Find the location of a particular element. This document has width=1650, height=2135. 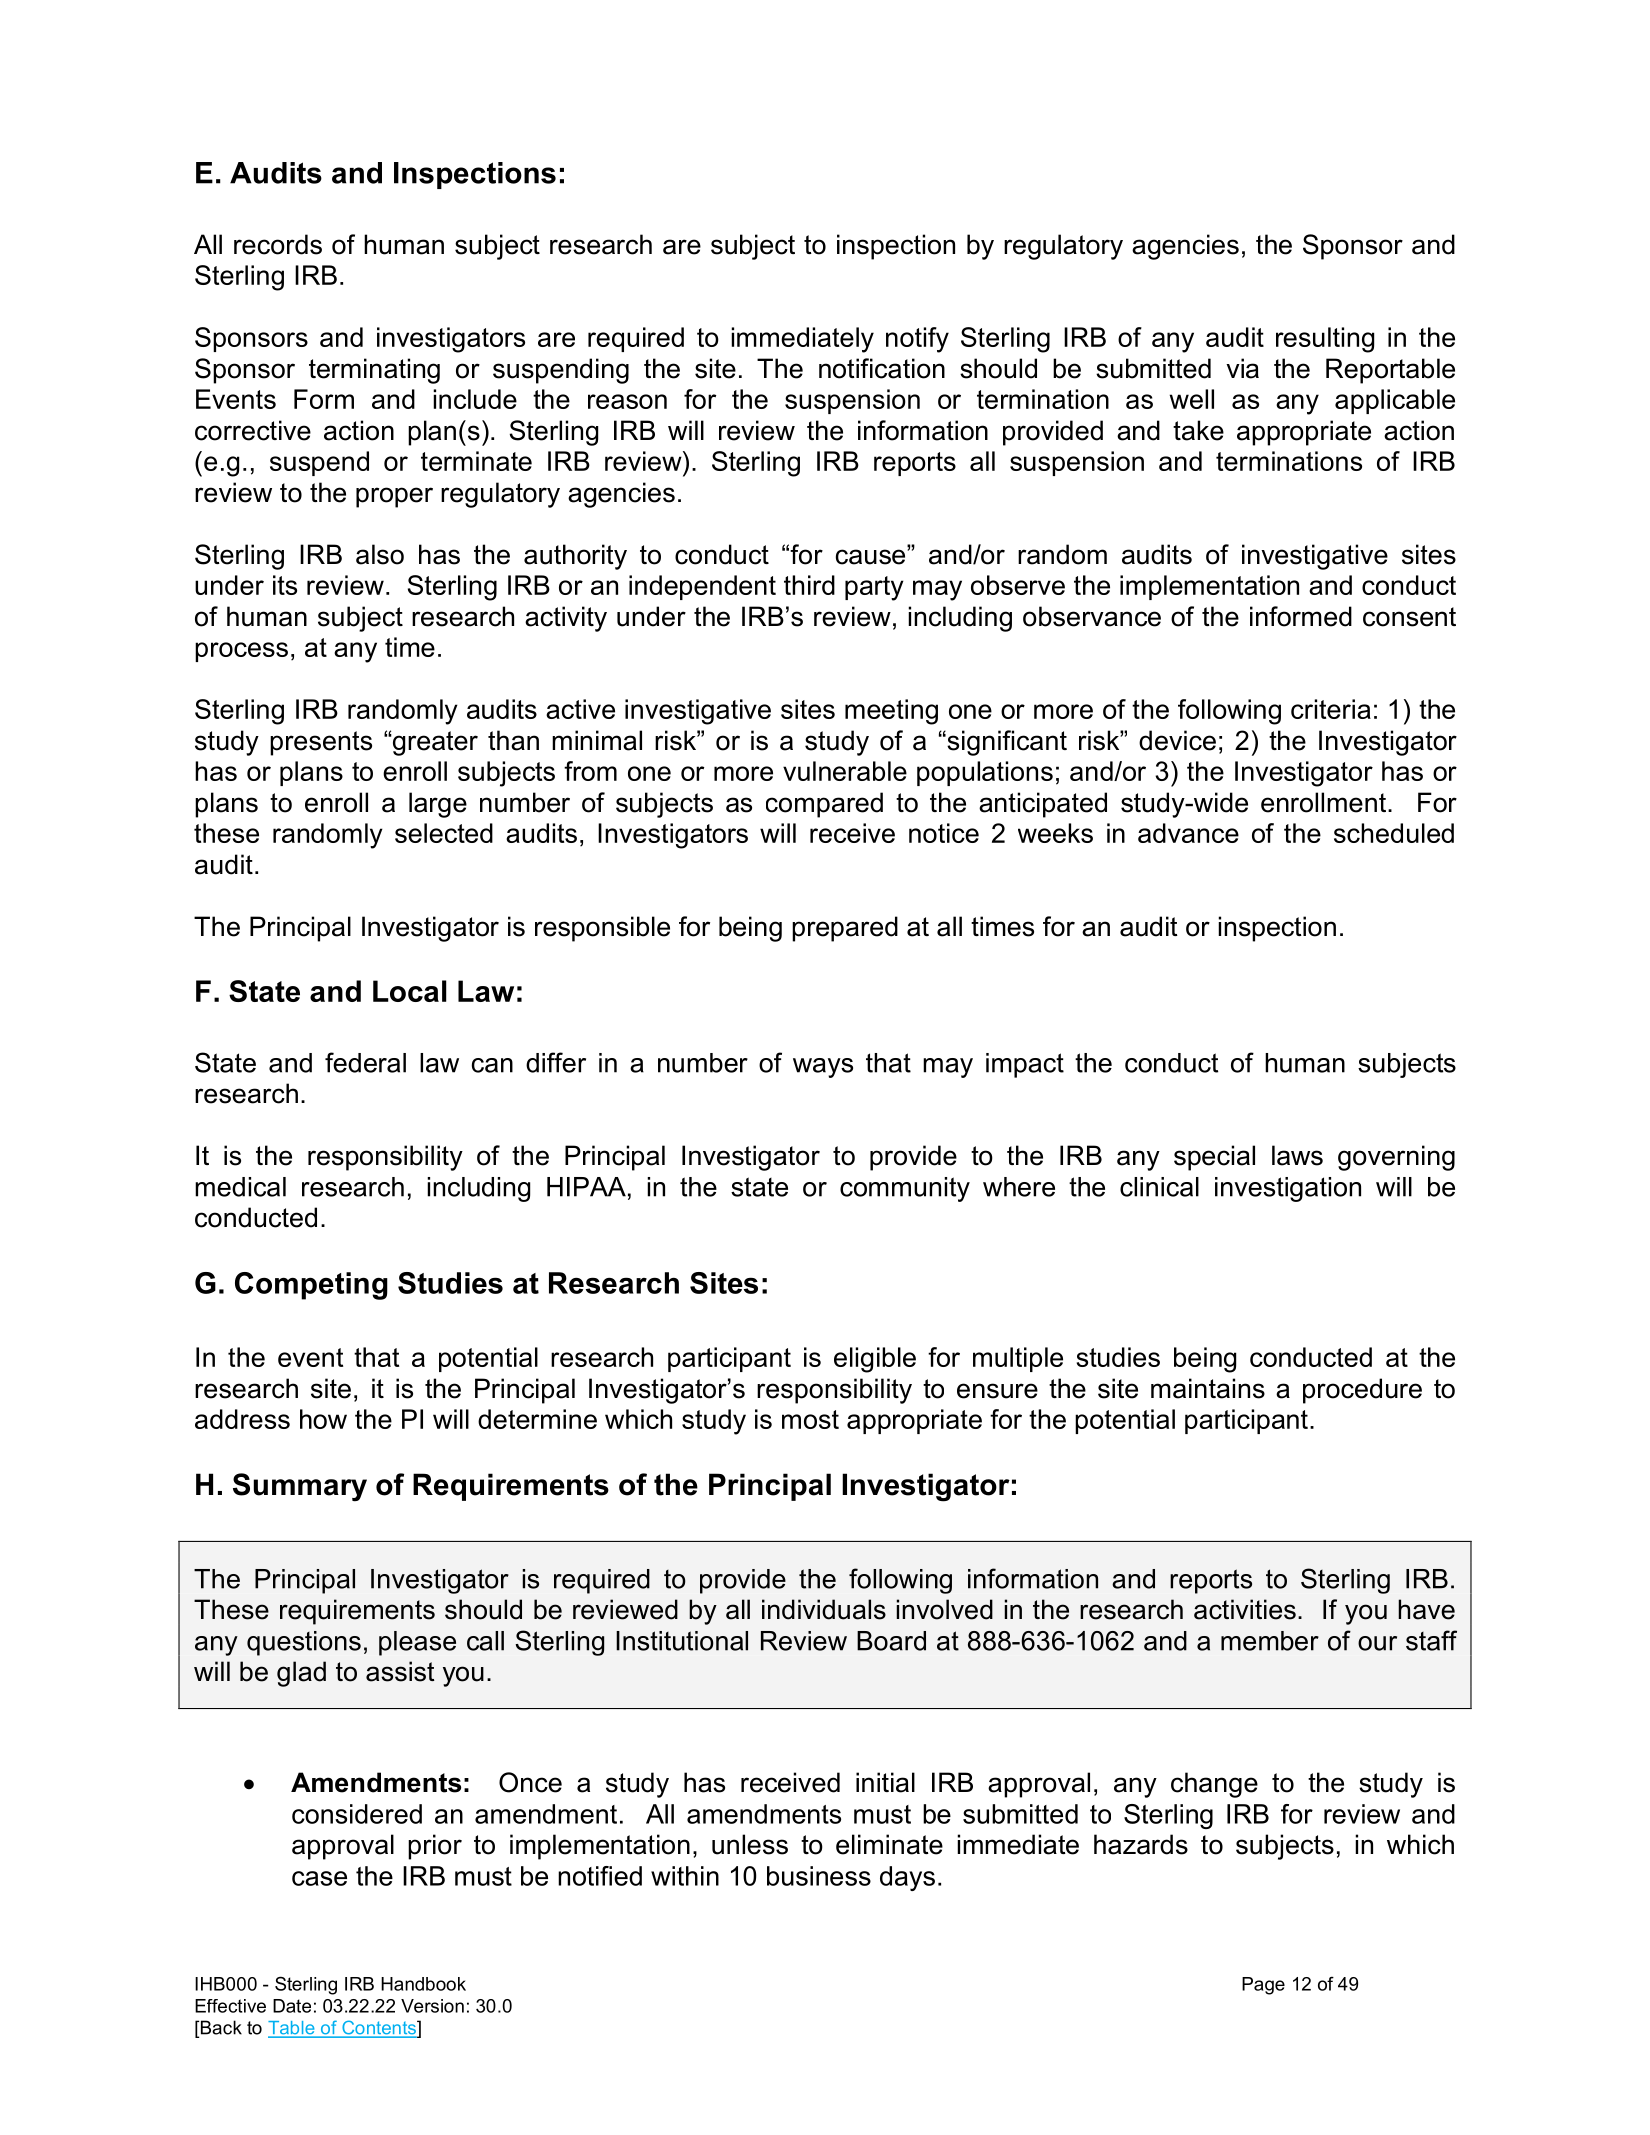

laws is located at coordinates (1297, 1155).
